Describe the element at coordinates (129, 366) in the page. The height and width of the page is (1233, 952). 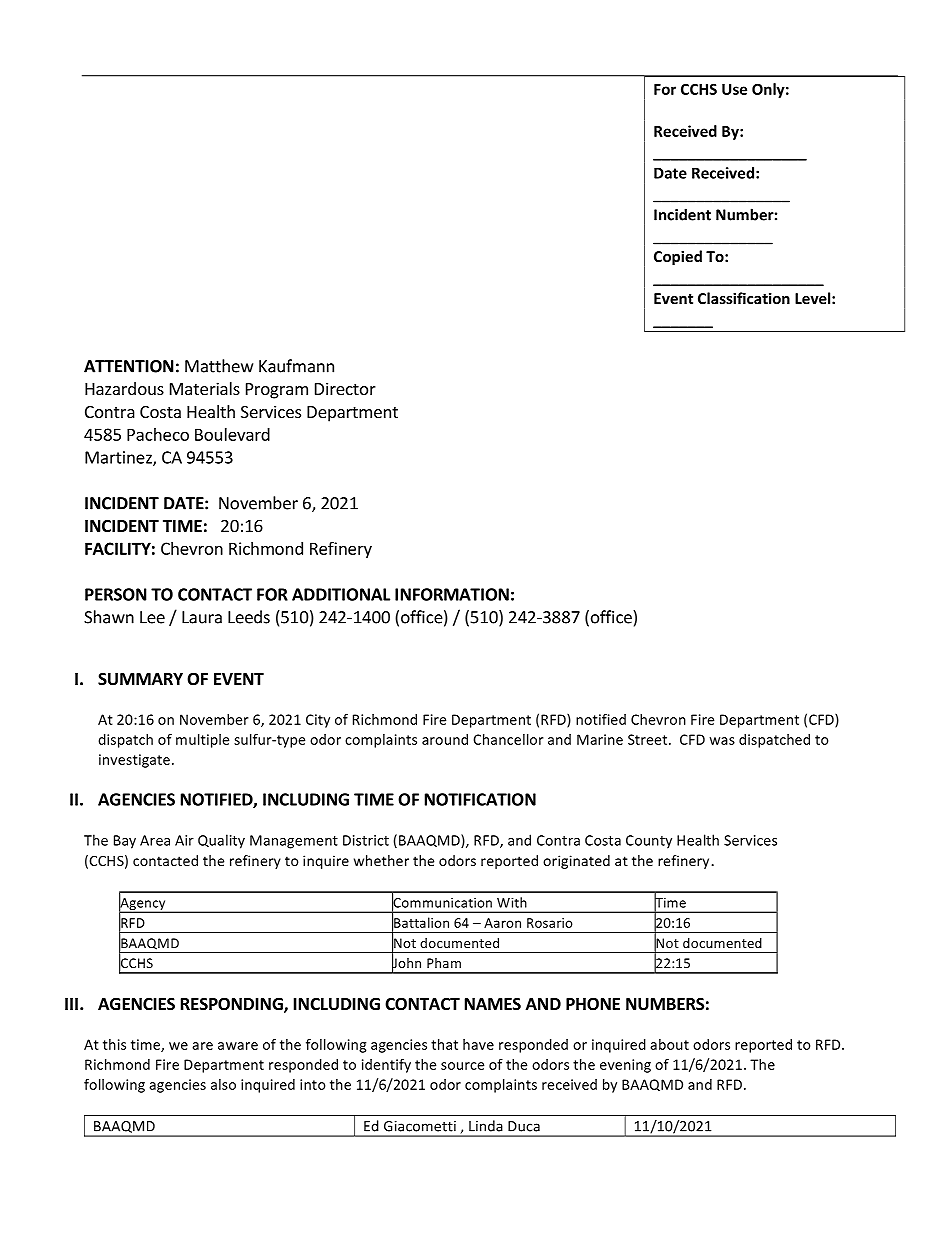
I see `ATTENTION` at that location.
